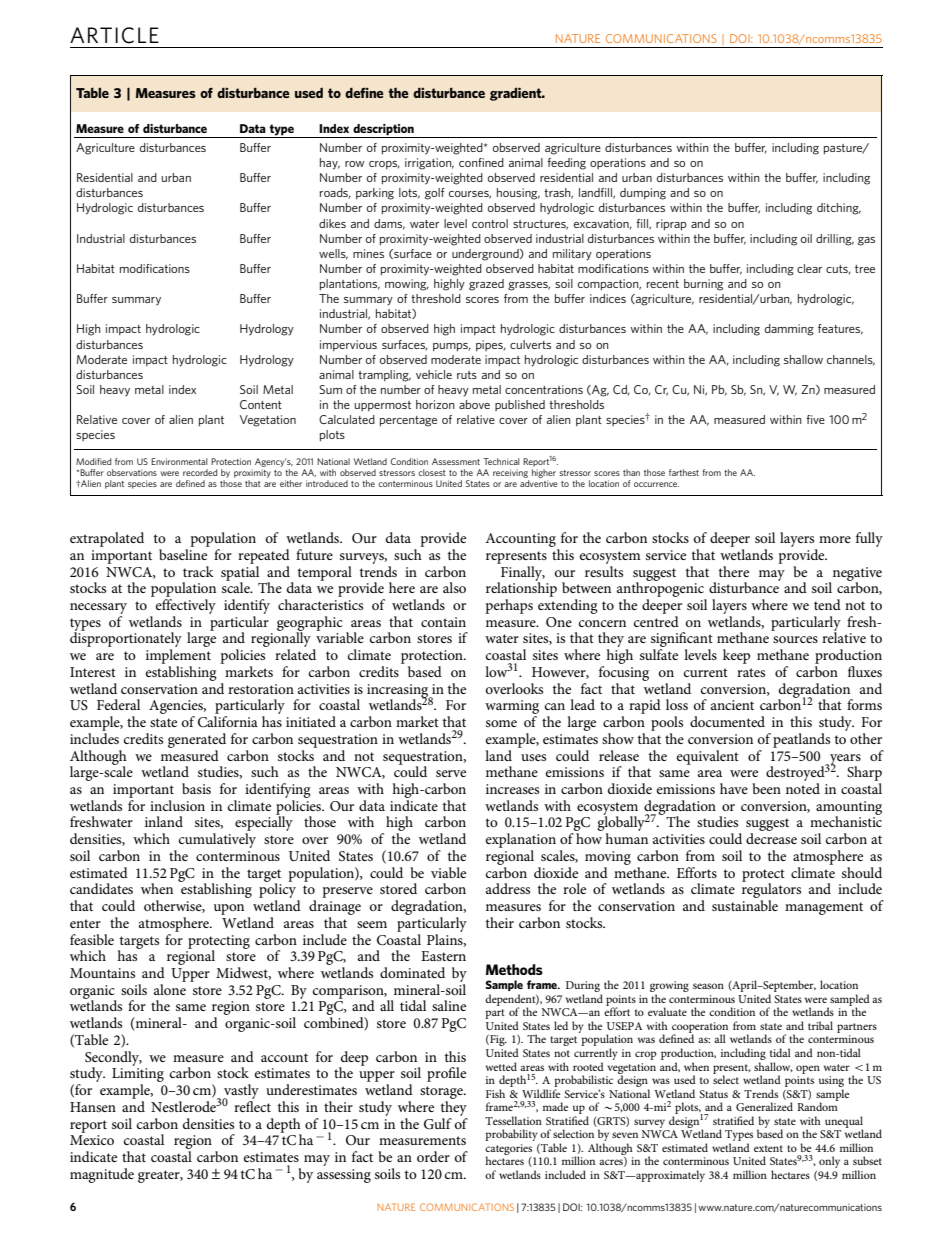 This screenshot has height=1251, width=952. Describe the element at coordinates (383, 131) in the screenshot. I see `description` at that location.
